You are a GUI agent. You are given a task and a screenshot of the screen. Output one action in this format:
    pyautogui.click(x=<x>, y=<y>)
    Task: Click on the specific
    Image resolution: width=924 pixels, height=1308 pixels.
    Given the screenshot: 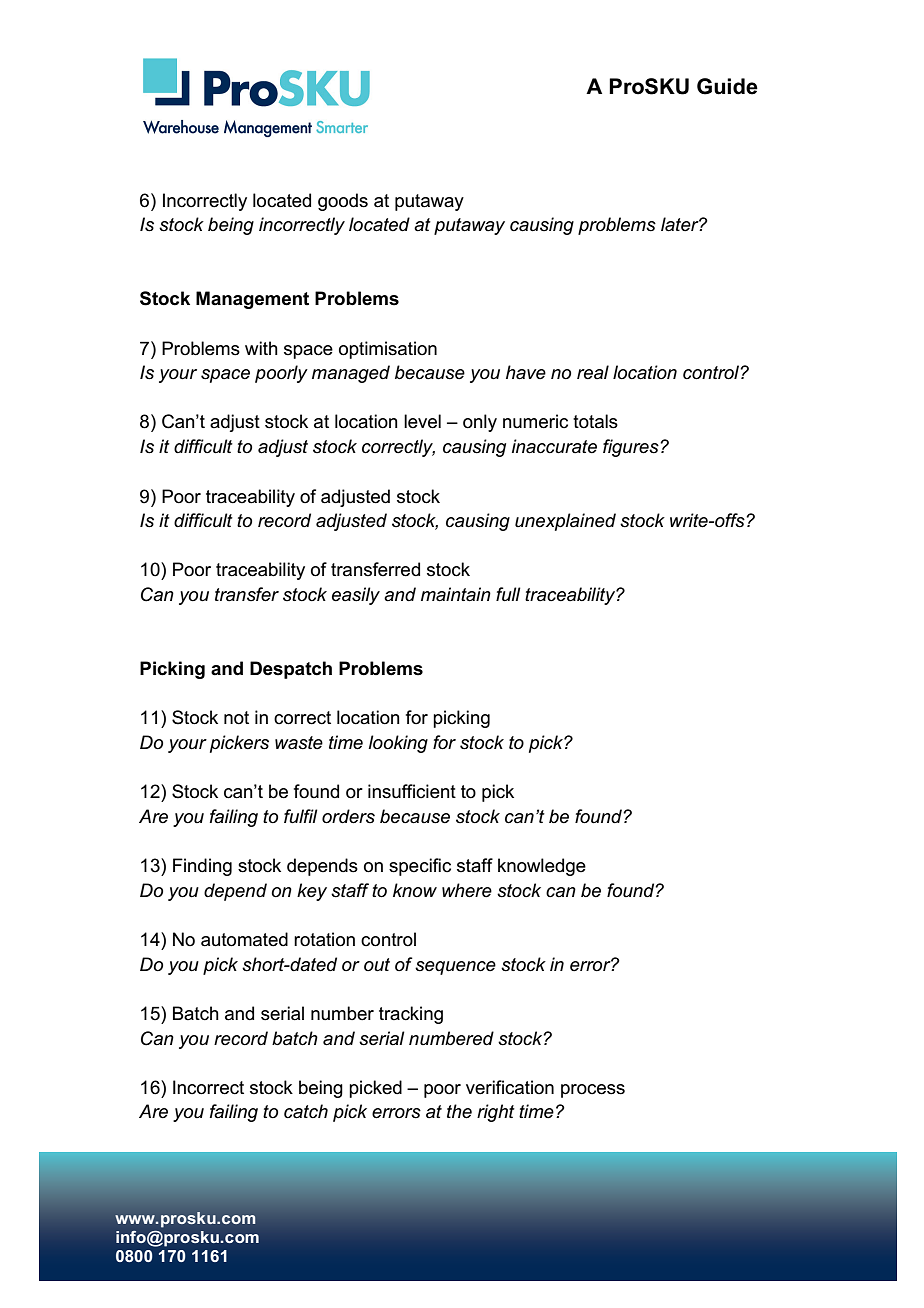 What is the action you would take?
    pyautogui.click(x=420, y=867)
